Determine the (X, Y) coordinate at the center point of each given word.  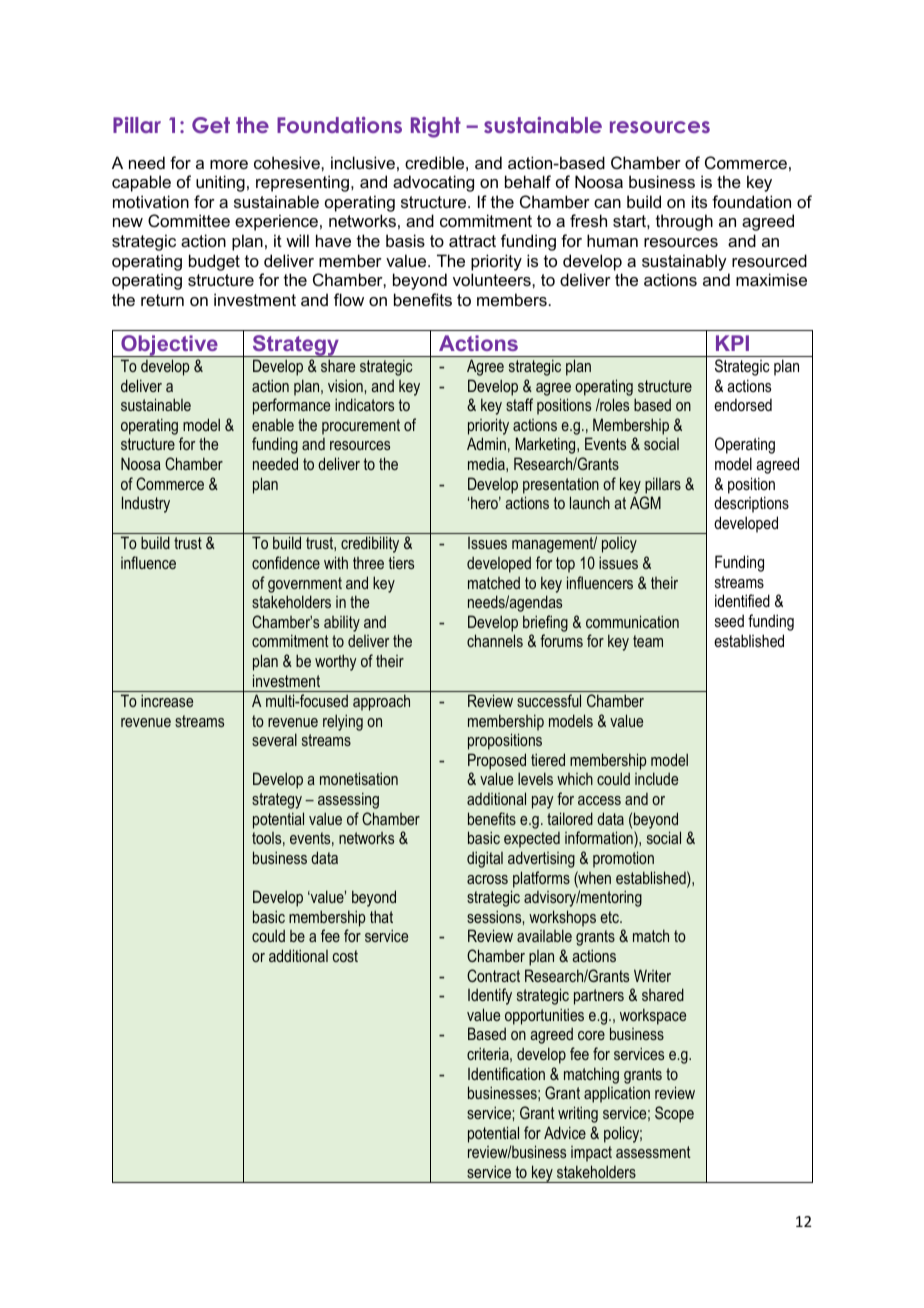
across (487, 879)
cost (345, 956)
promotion (623, 859)
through (684, 222)
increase (167, 700)
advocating (433, 183)
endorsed (743, 404)
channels (495, 640)
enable (273, 424)
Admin (486, 443)
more (229, 164)
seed (729, 620)
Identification (506, 1073)
